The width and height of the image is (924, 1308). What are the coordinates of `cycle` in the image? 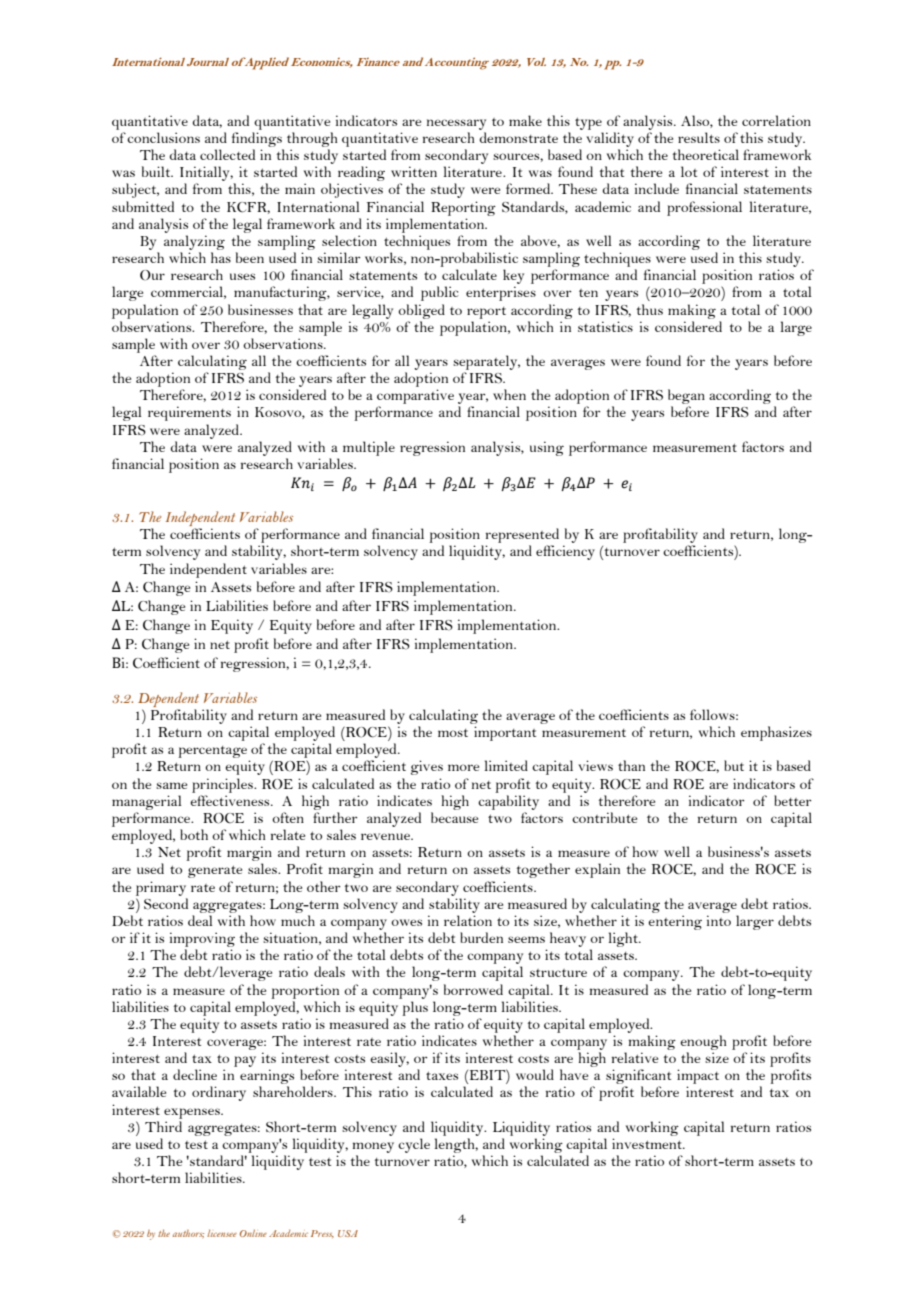 It's located at (414, 1145).
